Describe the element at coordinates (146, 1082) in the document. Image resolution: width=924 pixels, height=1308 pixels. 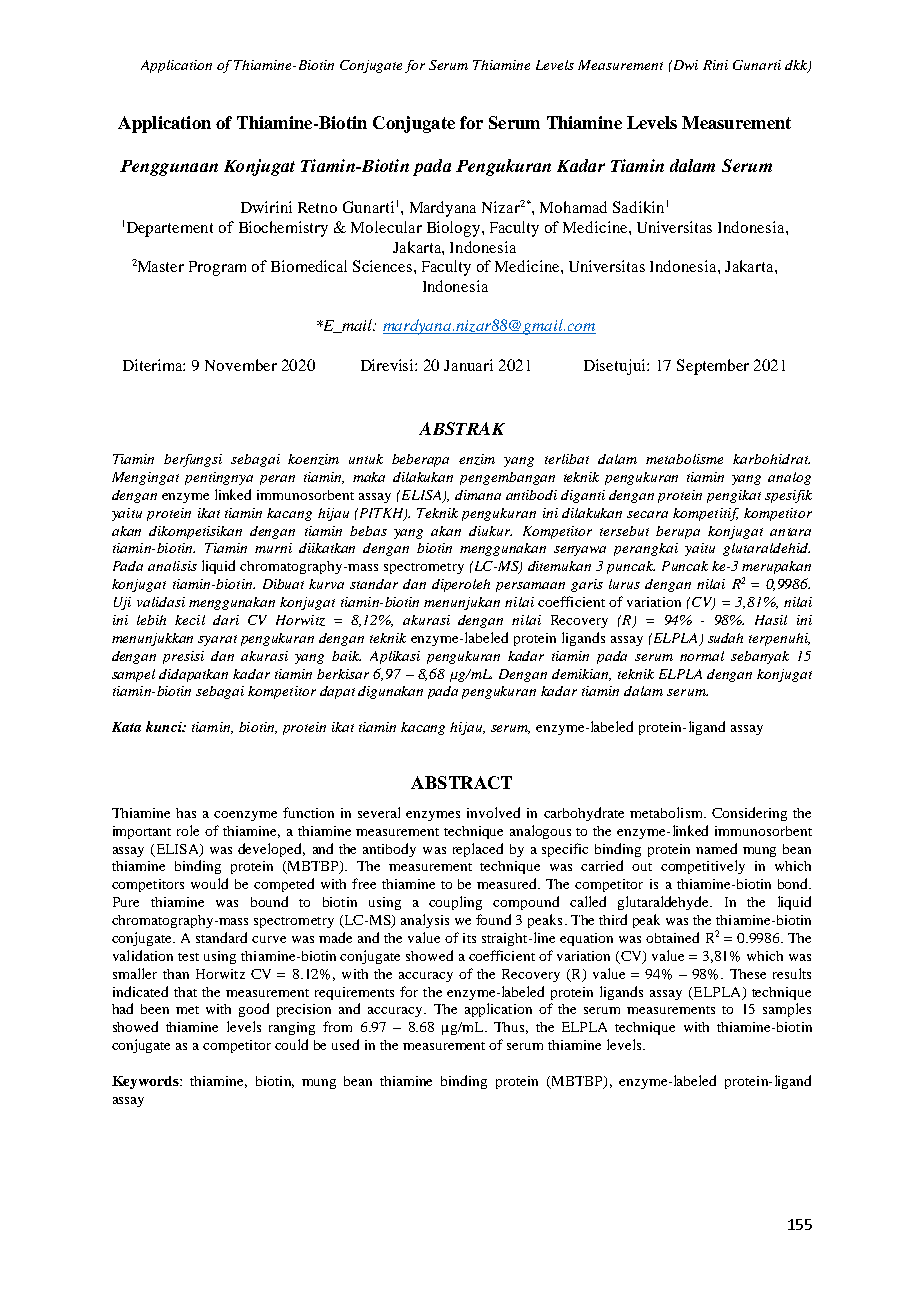
I see `Keywords` at that location.
